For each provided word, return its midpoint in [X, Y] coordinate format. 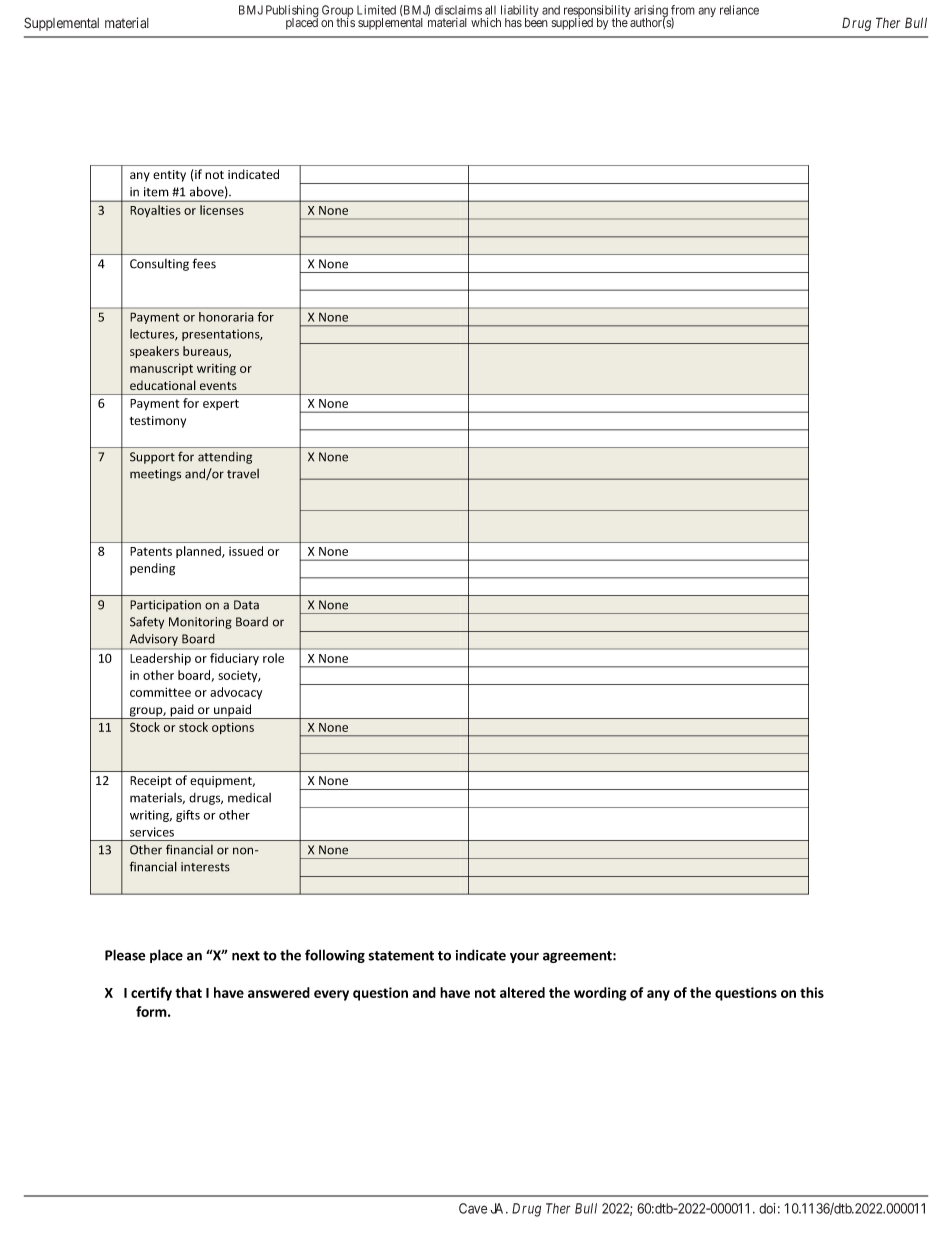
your [524, 957]
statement [401, 956]
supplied [572, 23]
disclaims [458, 10]
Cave [473, 1208]
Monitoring [200, 623]
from [683, 10]
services [152, 832]
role [273, 658]
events [218, 386]
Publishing [292, 12]
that [188, 992]
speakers [154, 352]
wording [600, 994]
